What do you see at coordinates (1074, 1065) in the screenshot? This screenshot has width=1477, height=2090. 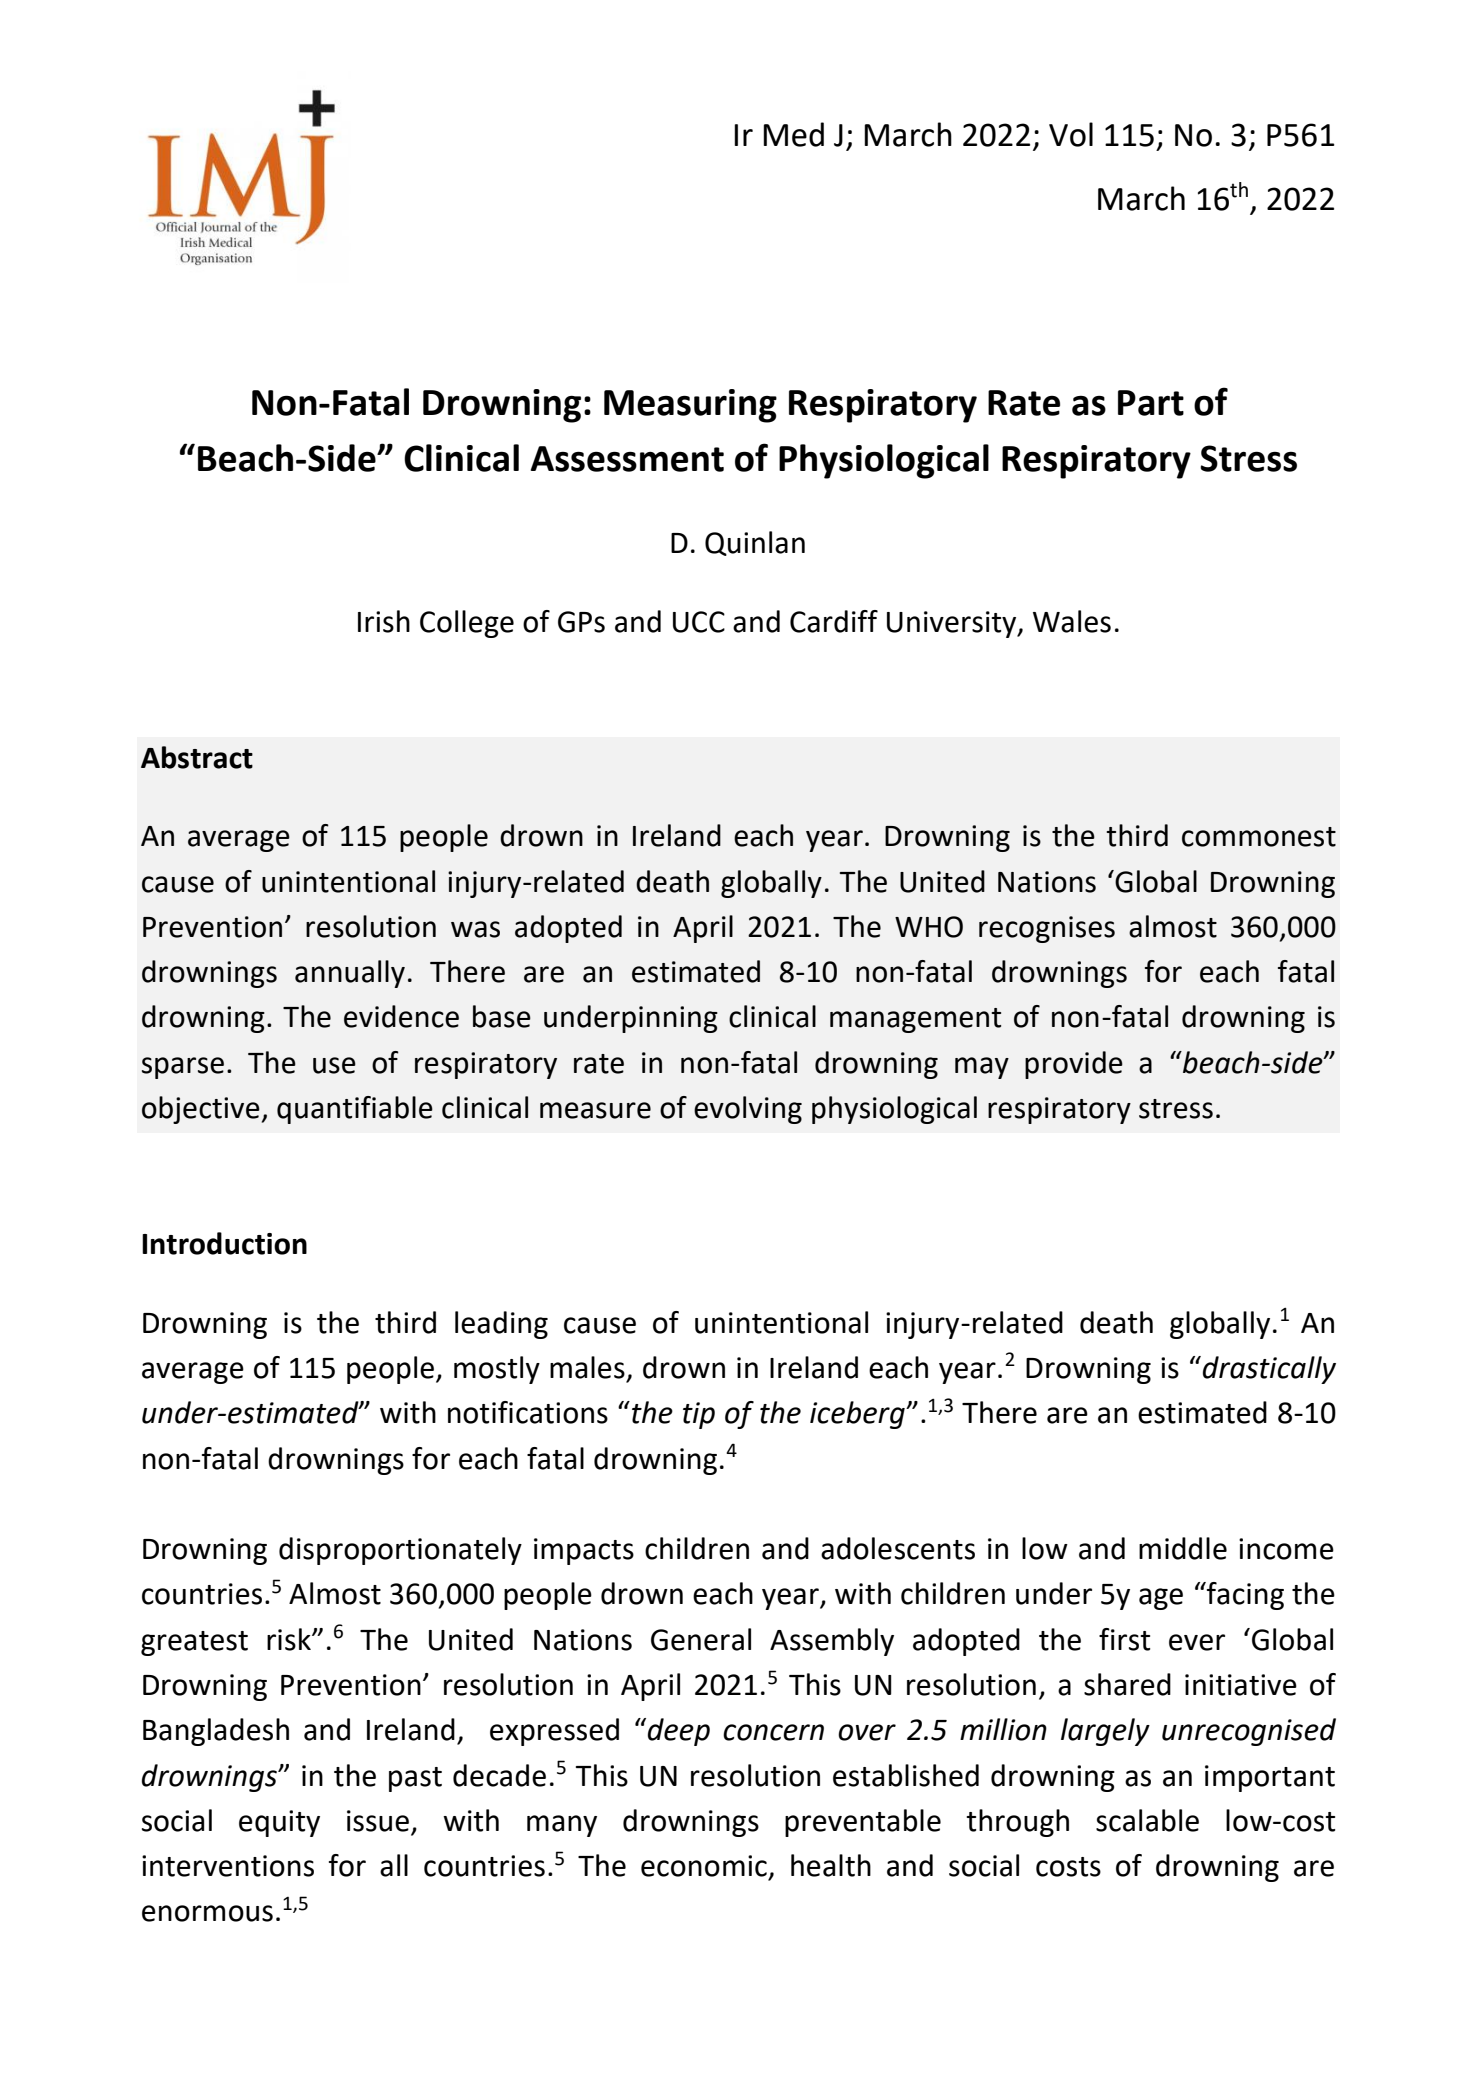 I see `provide` at bounding box center [1074, 1065].
